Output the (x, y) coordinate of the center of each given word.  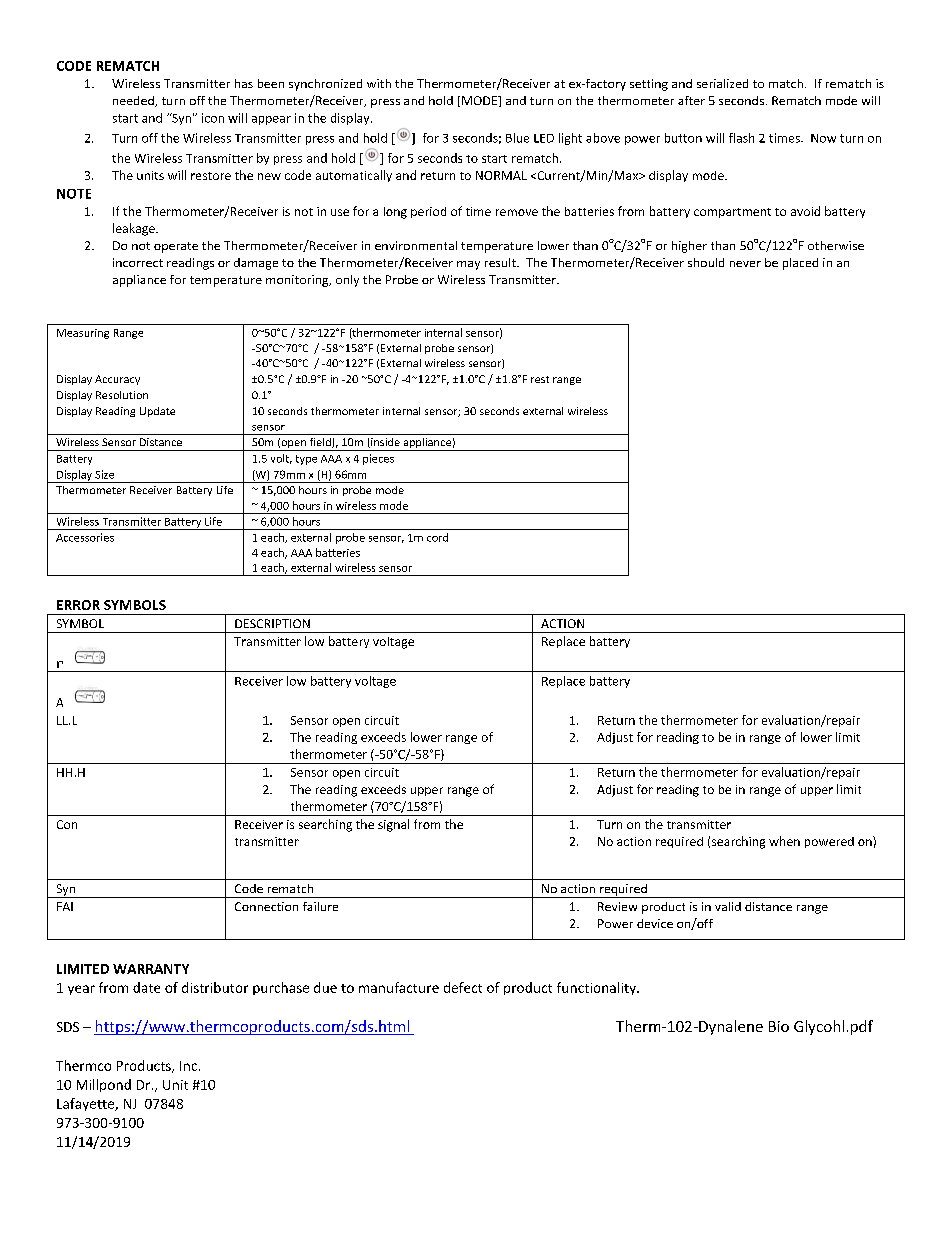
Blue (517, 138)
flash (741, 138)
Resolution (122, 395)
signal (393, 825)
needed (134, 101)
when (784, 841)
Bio (779, 1026)
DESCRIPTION (272, 623)
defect (463, 987)
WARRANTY (151, 969)
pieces (378, 459)
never (745, 264)
